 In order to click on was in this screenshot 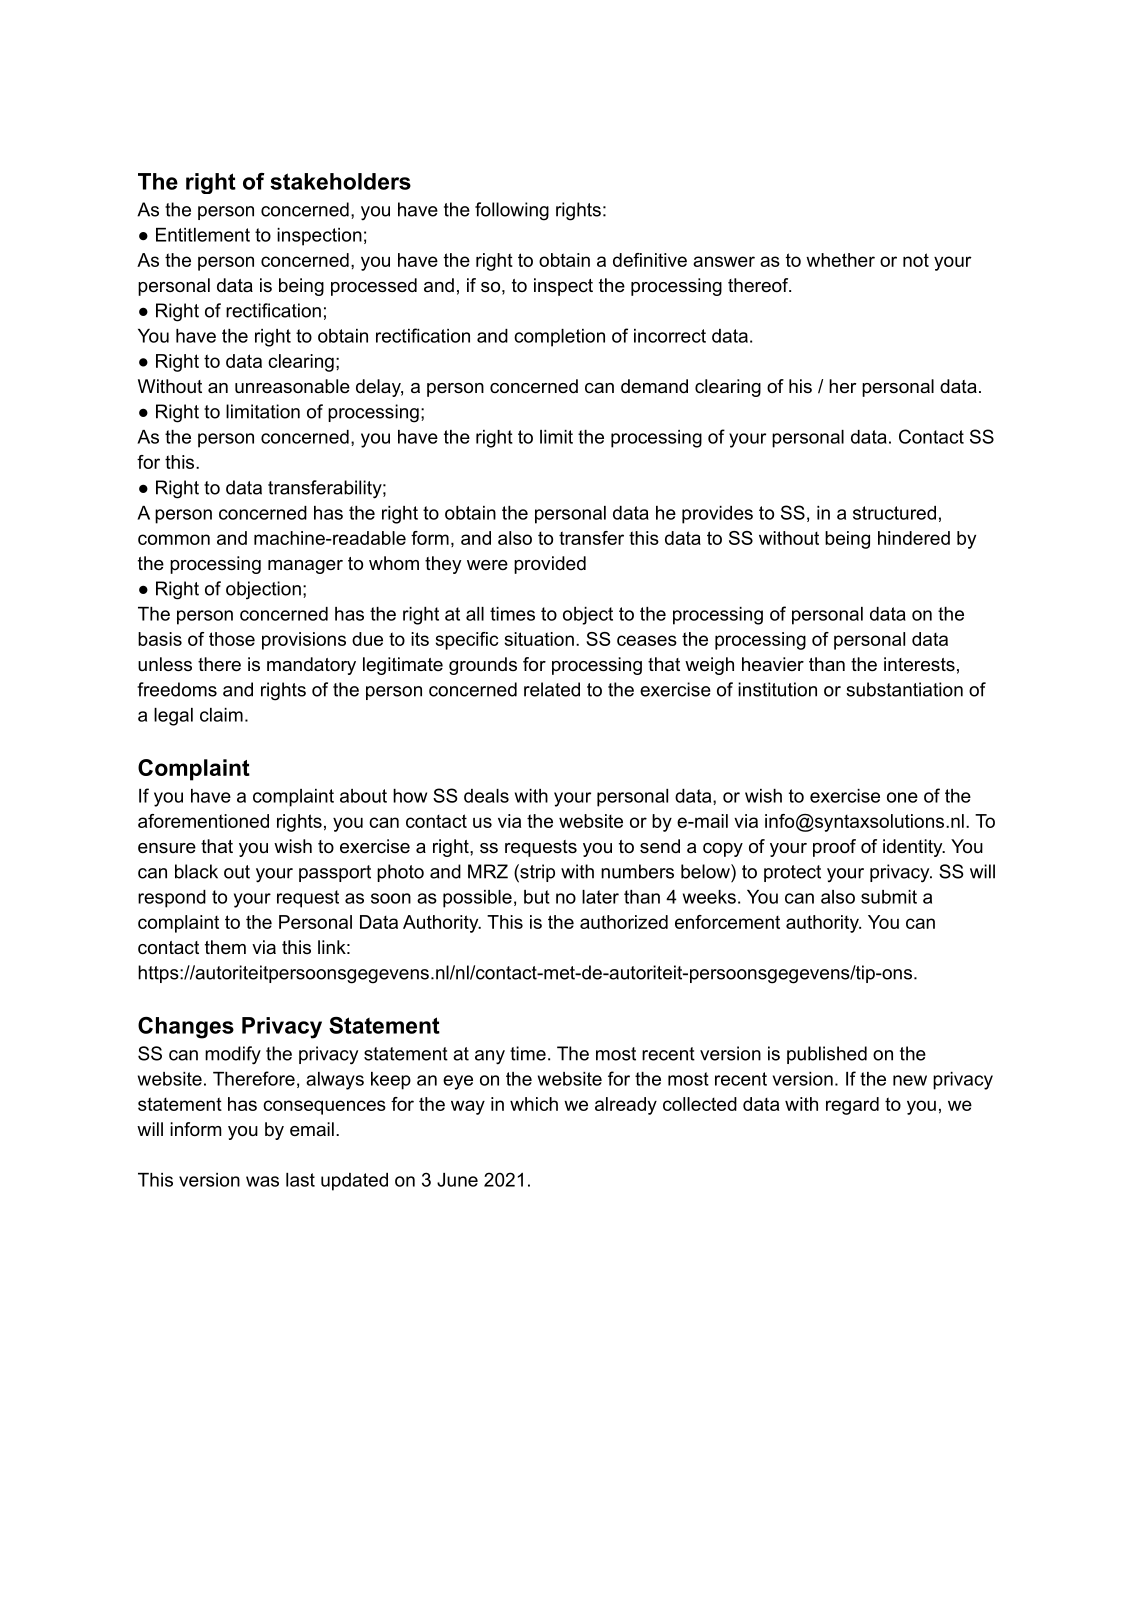, I will do `click(262, 1181)`.
